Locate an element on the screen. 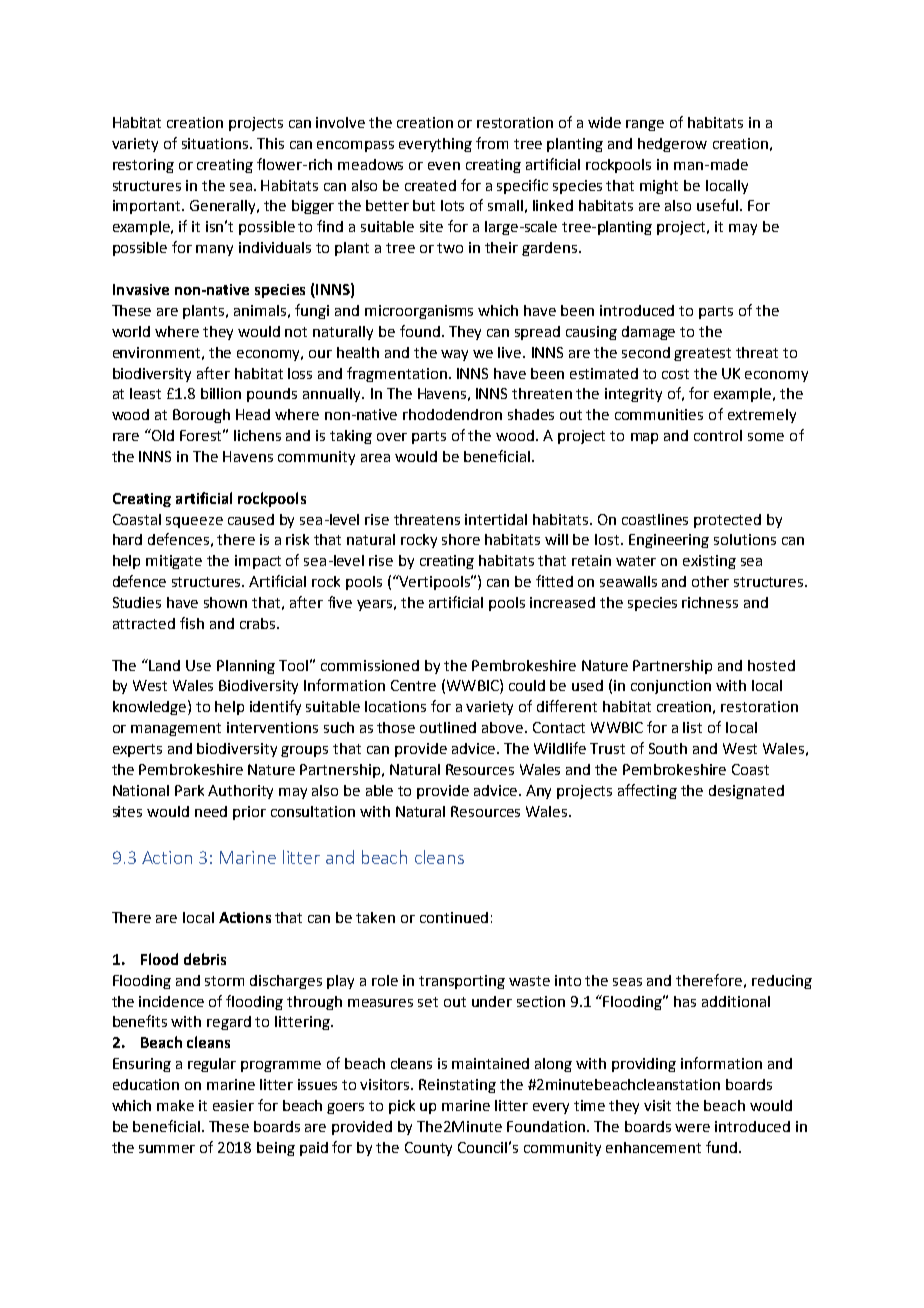  hedgerow is located at coordinates (672, 145).
